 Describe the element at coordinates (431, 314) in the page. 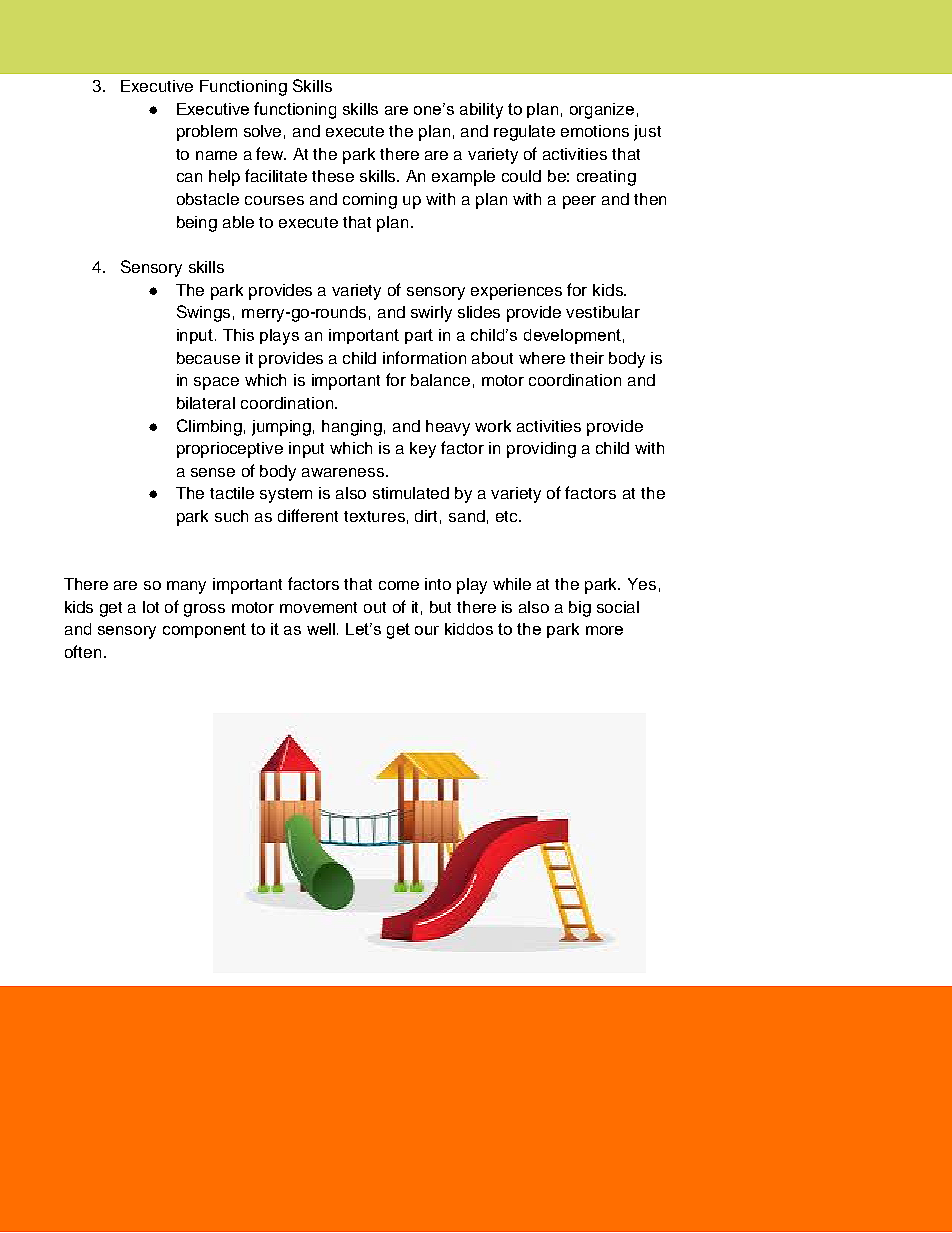

I see `swirly` at that location.
